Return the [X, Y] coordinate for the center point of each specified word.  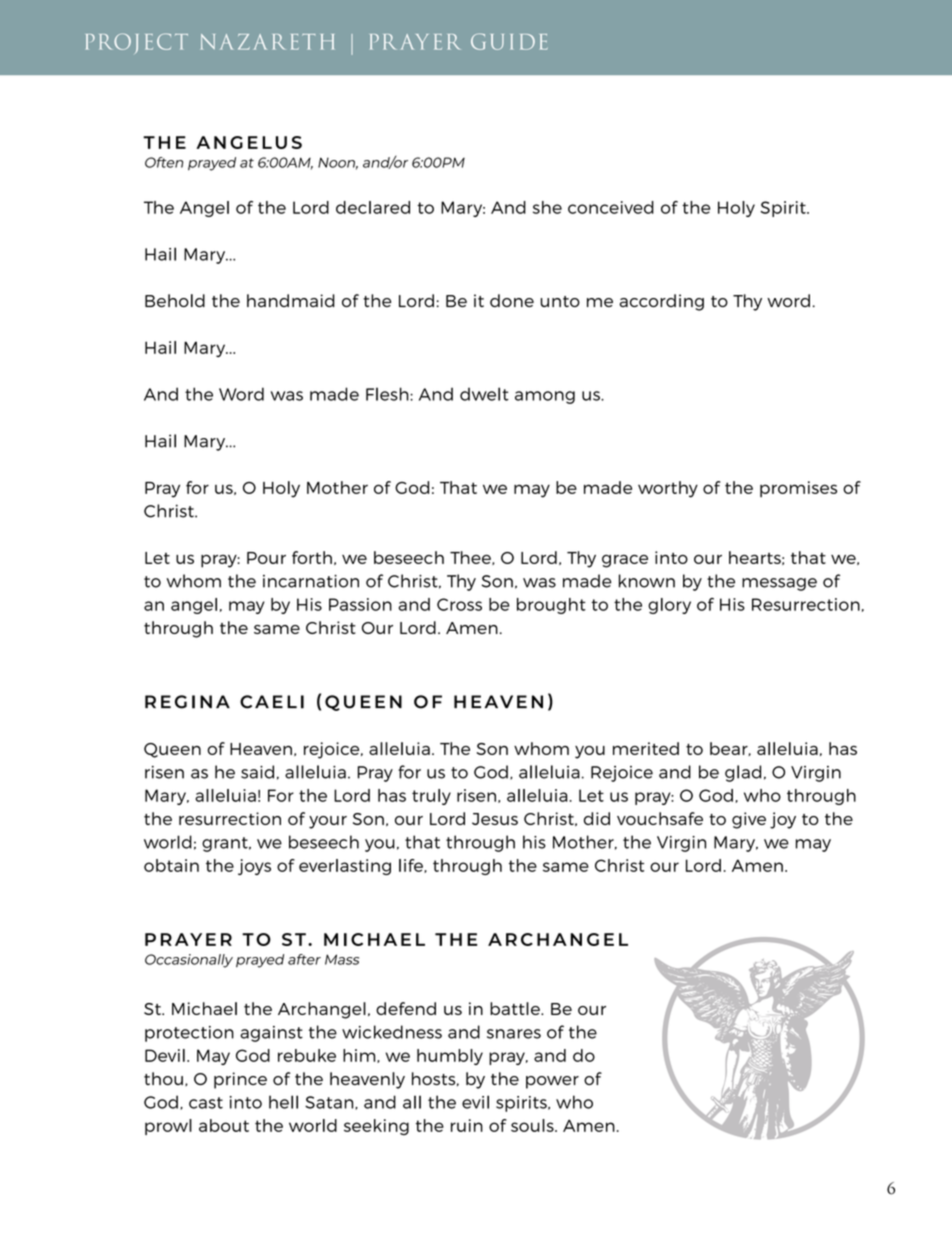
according [661, 302]
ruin [467, 1125]
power [552, 1082]
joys [254, 867]
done [512, 300]
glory [669, 606]
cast [206, 1103]
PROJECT [137, 43]
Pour [266, 558]
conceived [611, 207]
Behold [175, 300]
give [749, 820]
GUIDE [509, 41]
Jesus [495, 819]
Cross [459, 604]
